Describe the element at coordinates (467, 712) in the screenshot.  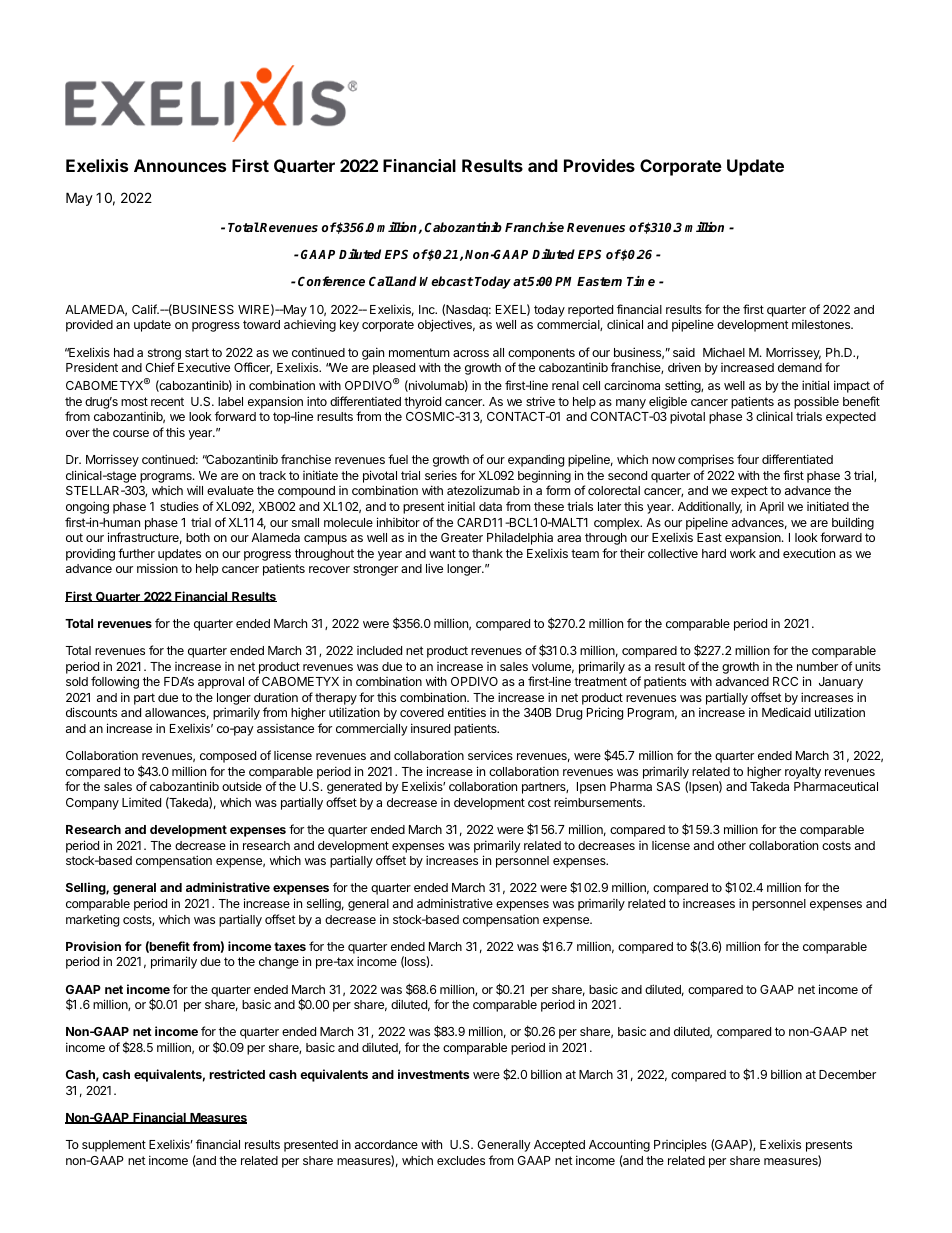
I see `entities` at that location.
